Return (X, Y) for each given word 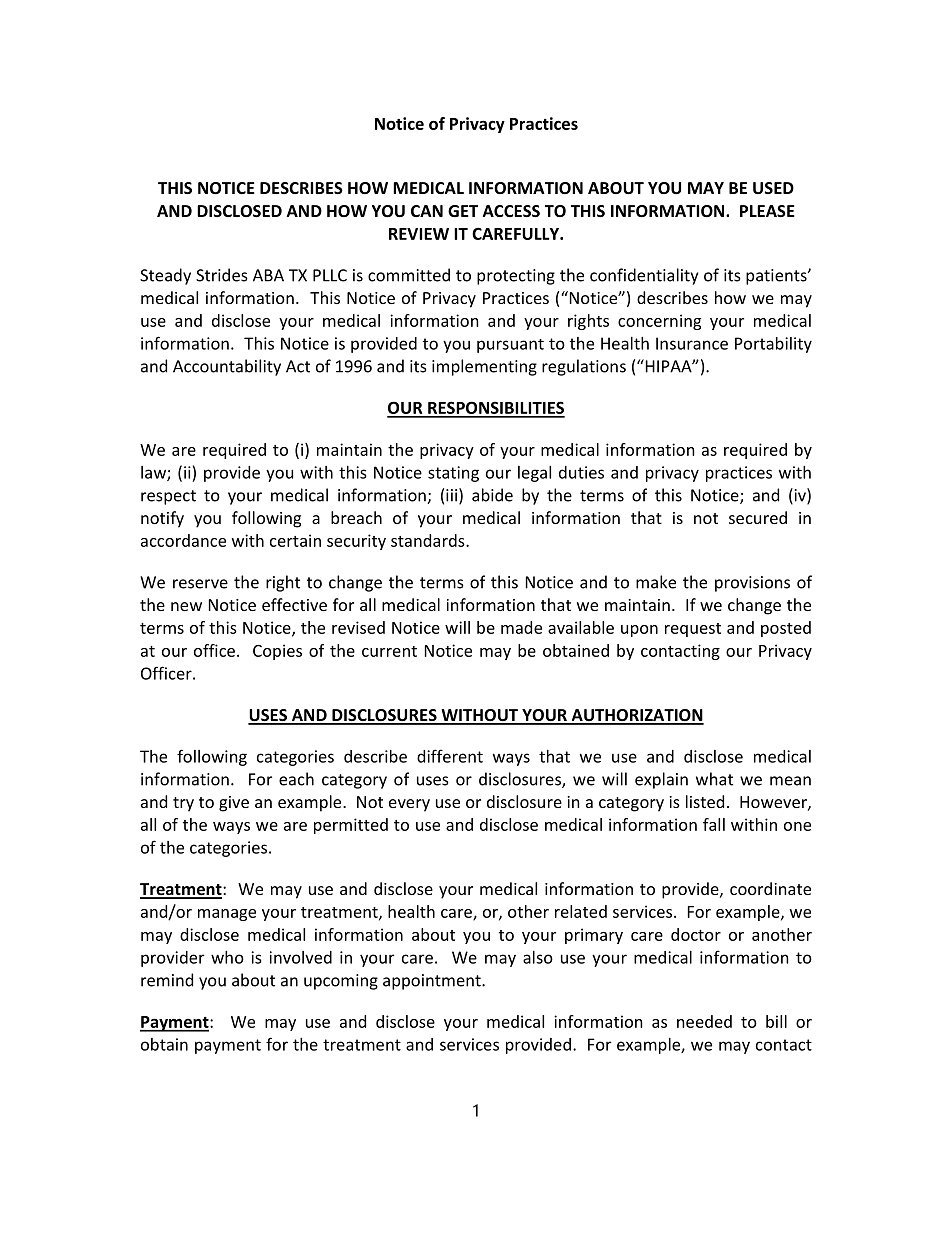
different (450, 756)
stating (453, 474)
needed (704, 1021)
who (227, 957)
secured (758, 517)
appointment (433, 982)
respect (168, 497)
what (714, 779)
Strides (222, 275)
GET (463, 211)
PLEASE (767, 211)
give (234, 804)
